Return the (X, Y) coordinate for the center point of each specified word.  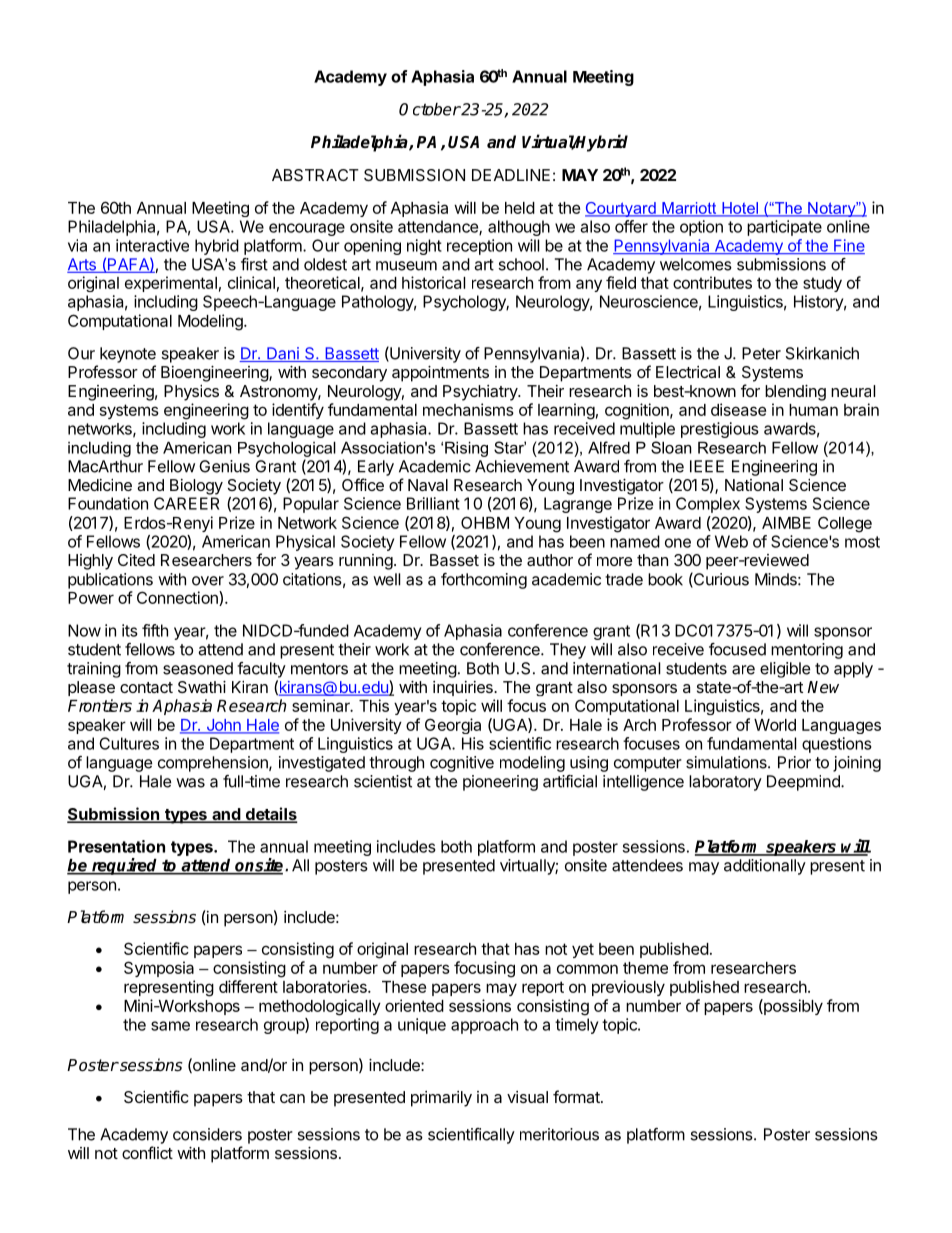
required (125, 866)
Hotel (740, 209)
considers (207, 1134)
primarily (441, 1099)
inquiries (464, 688)
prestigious (720, 430)
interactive (152, 245)
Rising (466, 449)
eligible (785, 670)
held (520, 208)
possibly (792, 1007)
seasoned (198, 668)
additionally (765, 867)
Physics (191, 393)
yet (583, 950)
